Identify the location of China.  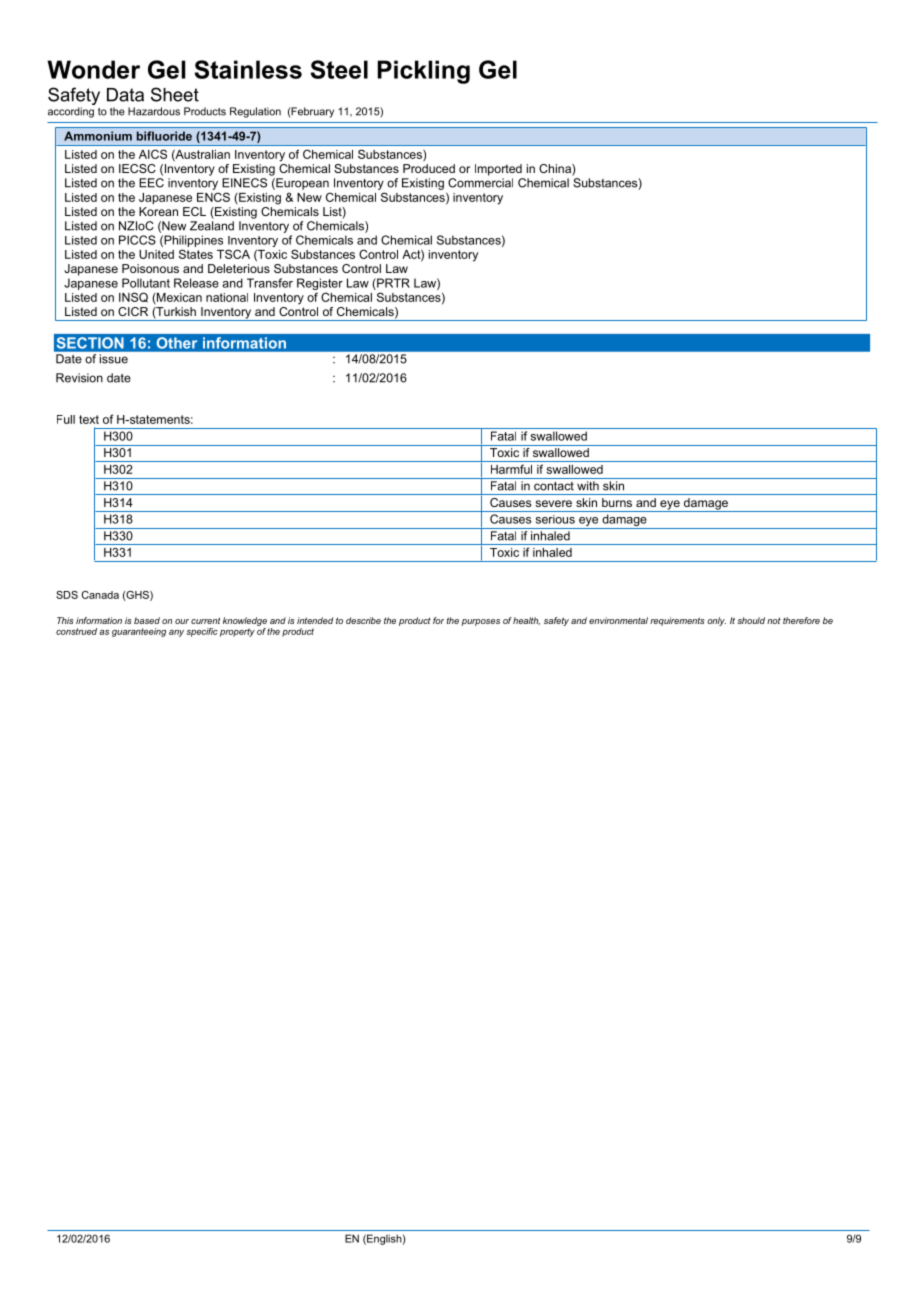
(556, 170).
